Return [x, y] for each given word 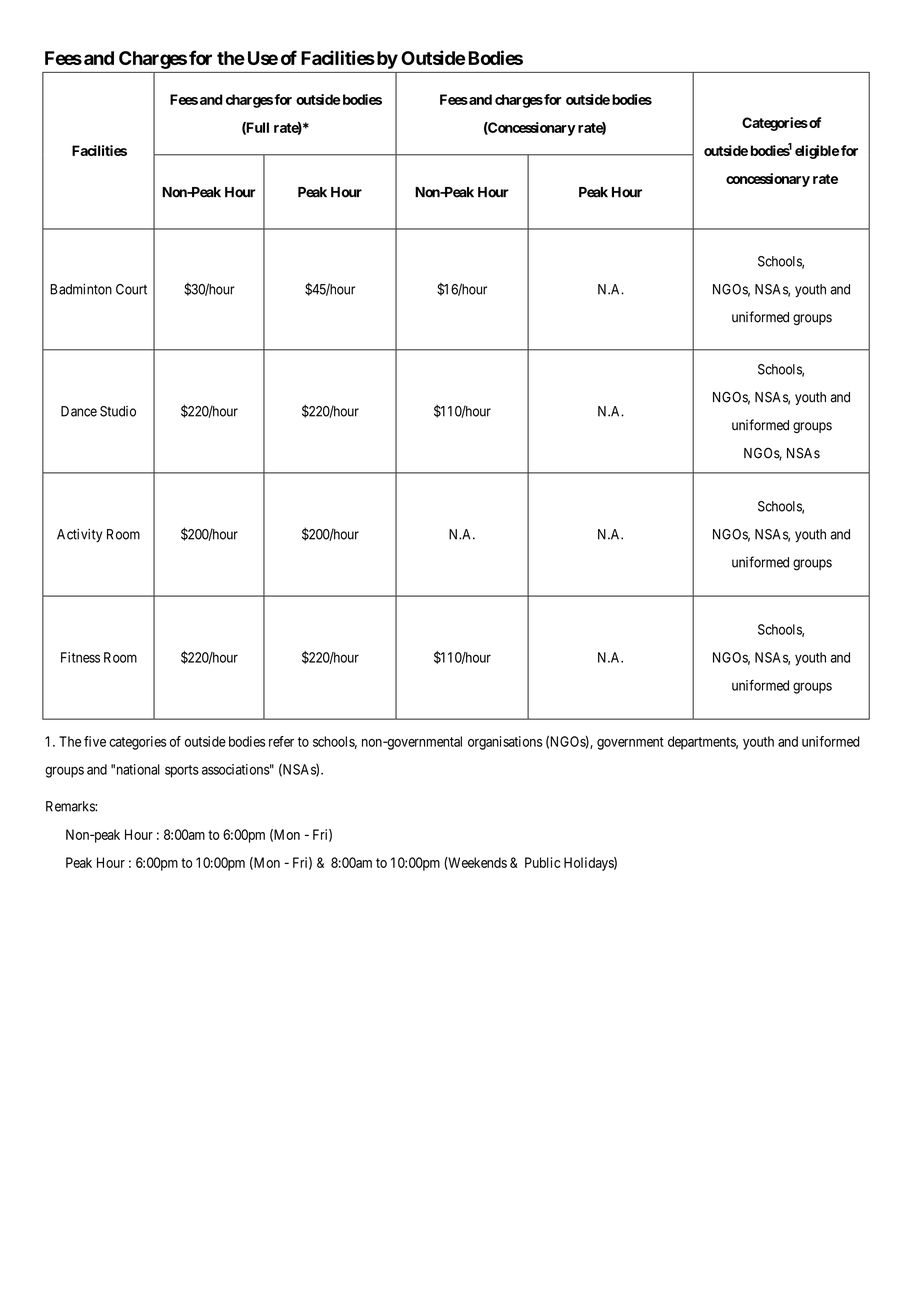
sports [182, 771]
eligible [817, 152]
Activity [79, 535]
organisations [505, 743]
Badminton [81, 289]
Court [131, 289]
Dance [79, 411]
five [95, 741]
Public [542, 862]
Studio [118, 411]
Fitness [80, 657]
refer [281, 741]
